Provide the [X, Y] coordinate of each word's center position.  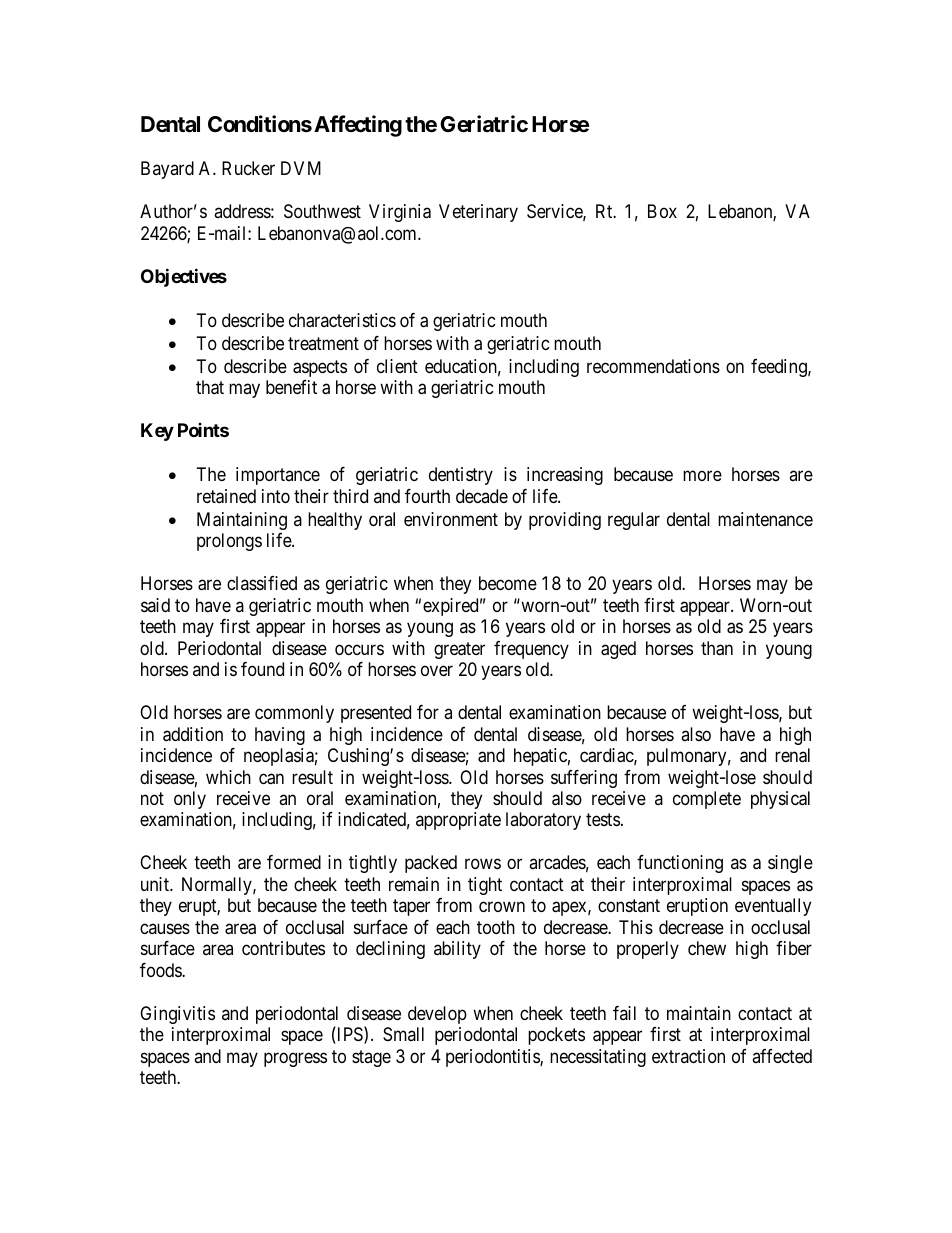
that [210, 387]
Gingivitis [177, 1015]
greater [459, 650]
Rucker [248, 168]
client [397, 366]
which [228, 777]
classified [262, 583]
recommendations [653, 366]
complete [707, 800]
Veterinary [478, 213]
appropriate [458, 821]
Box [662, 211]
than [717, 648]
